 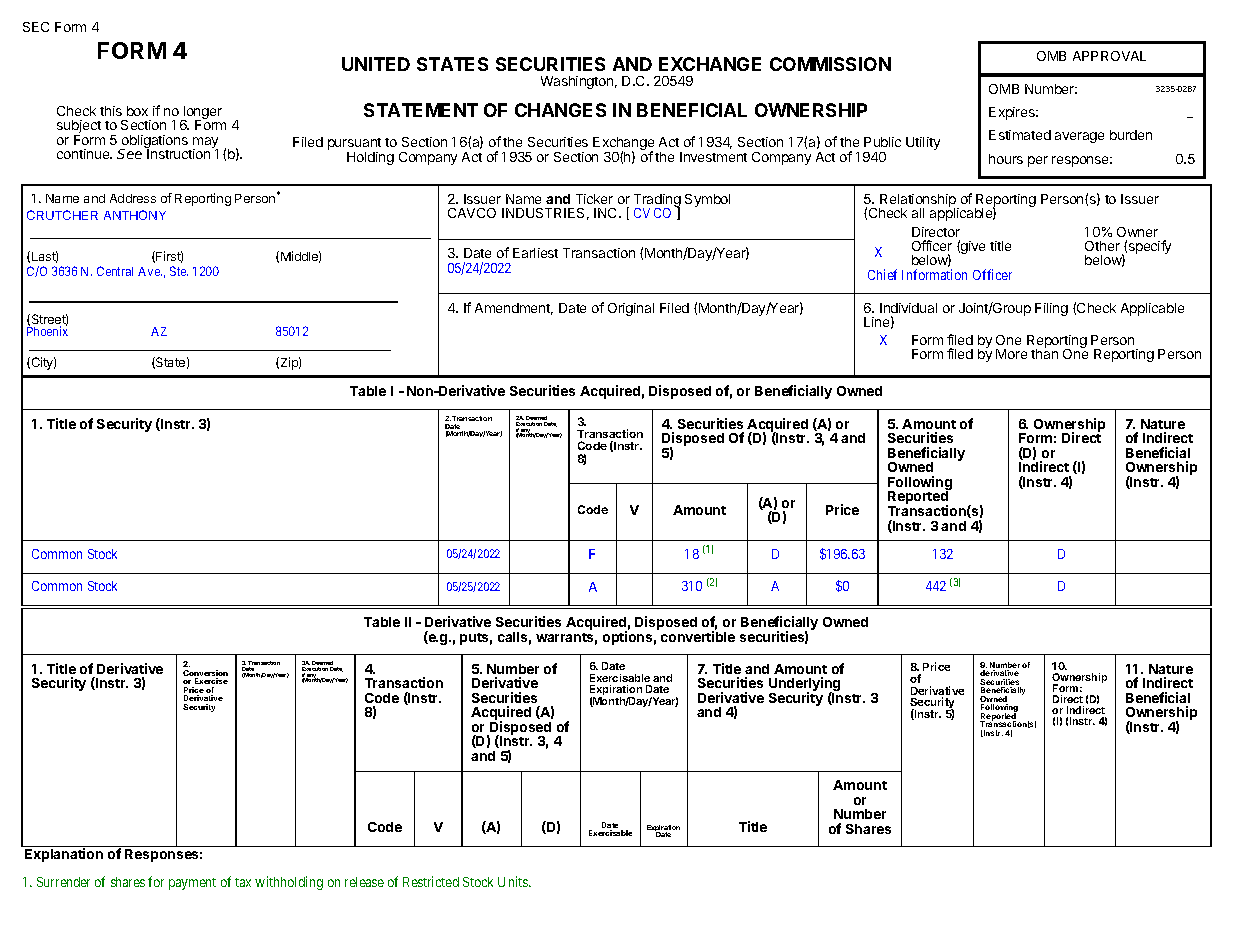 What do you see at coordinates (560, 110) in the page?
I see `CHANGES` at bounding box center [560, 110].
